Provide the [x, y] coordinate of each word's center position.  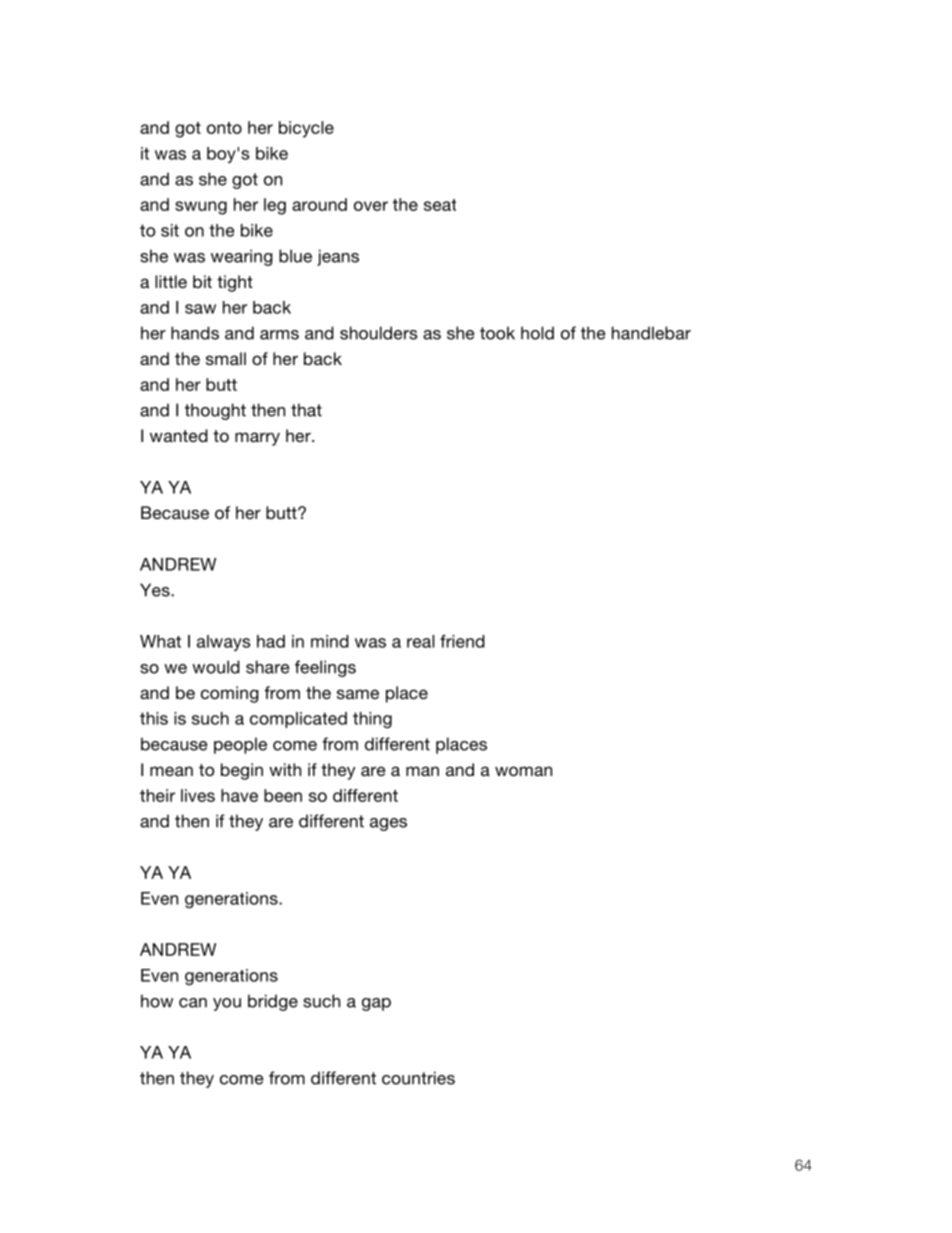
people [240, 745]
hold [537, 333]
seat [440, 205]
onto [224, 128]
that [306, 410]
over [371, 206]
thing [372, 720]
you [227, 1004]
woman [523, 771]
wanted [179, 435]
